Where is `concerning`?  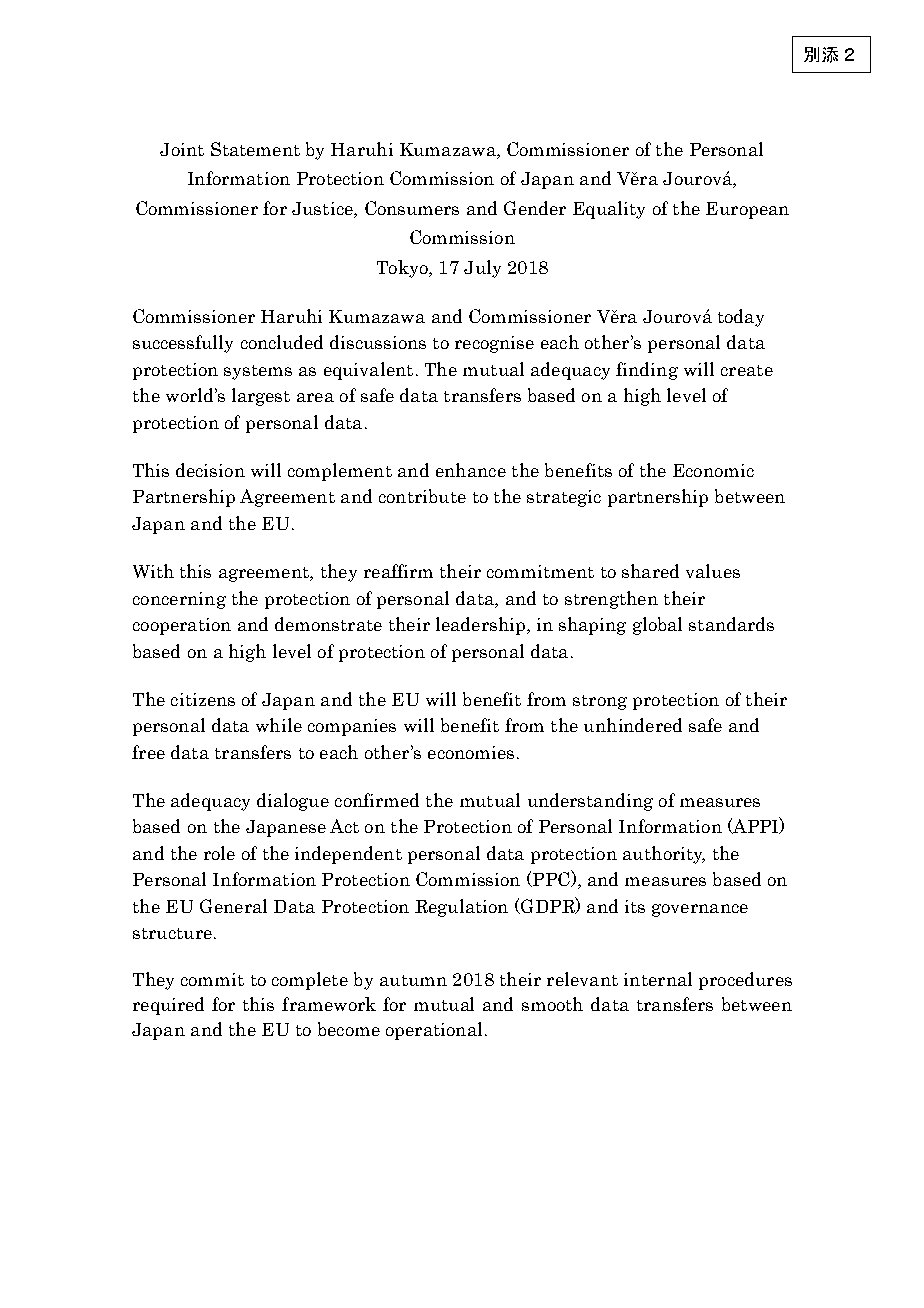 concerning is located at coordinates (179, 600).
